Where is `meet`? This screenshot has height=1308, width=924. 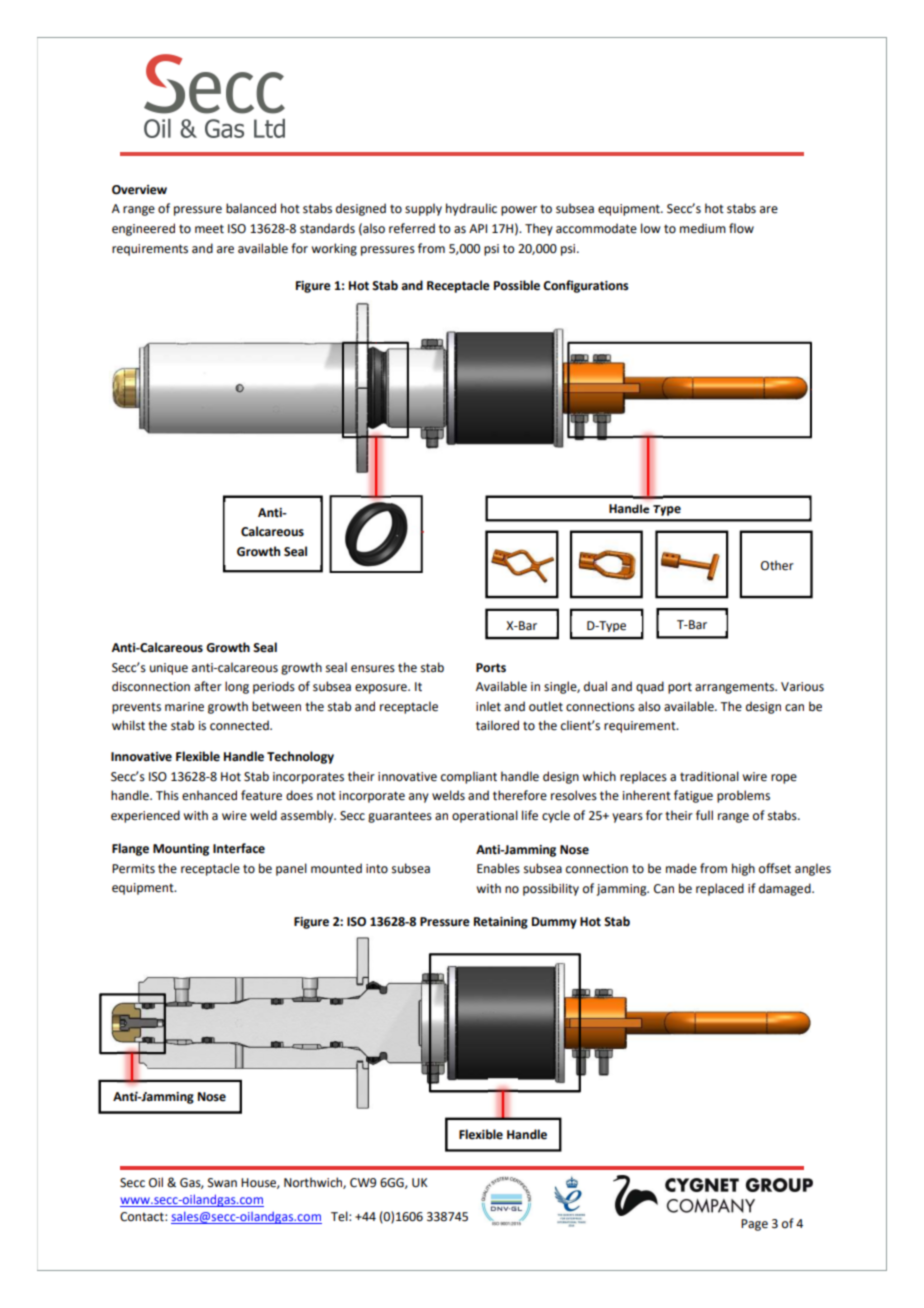 meet is located at coordinates (209, 229).
